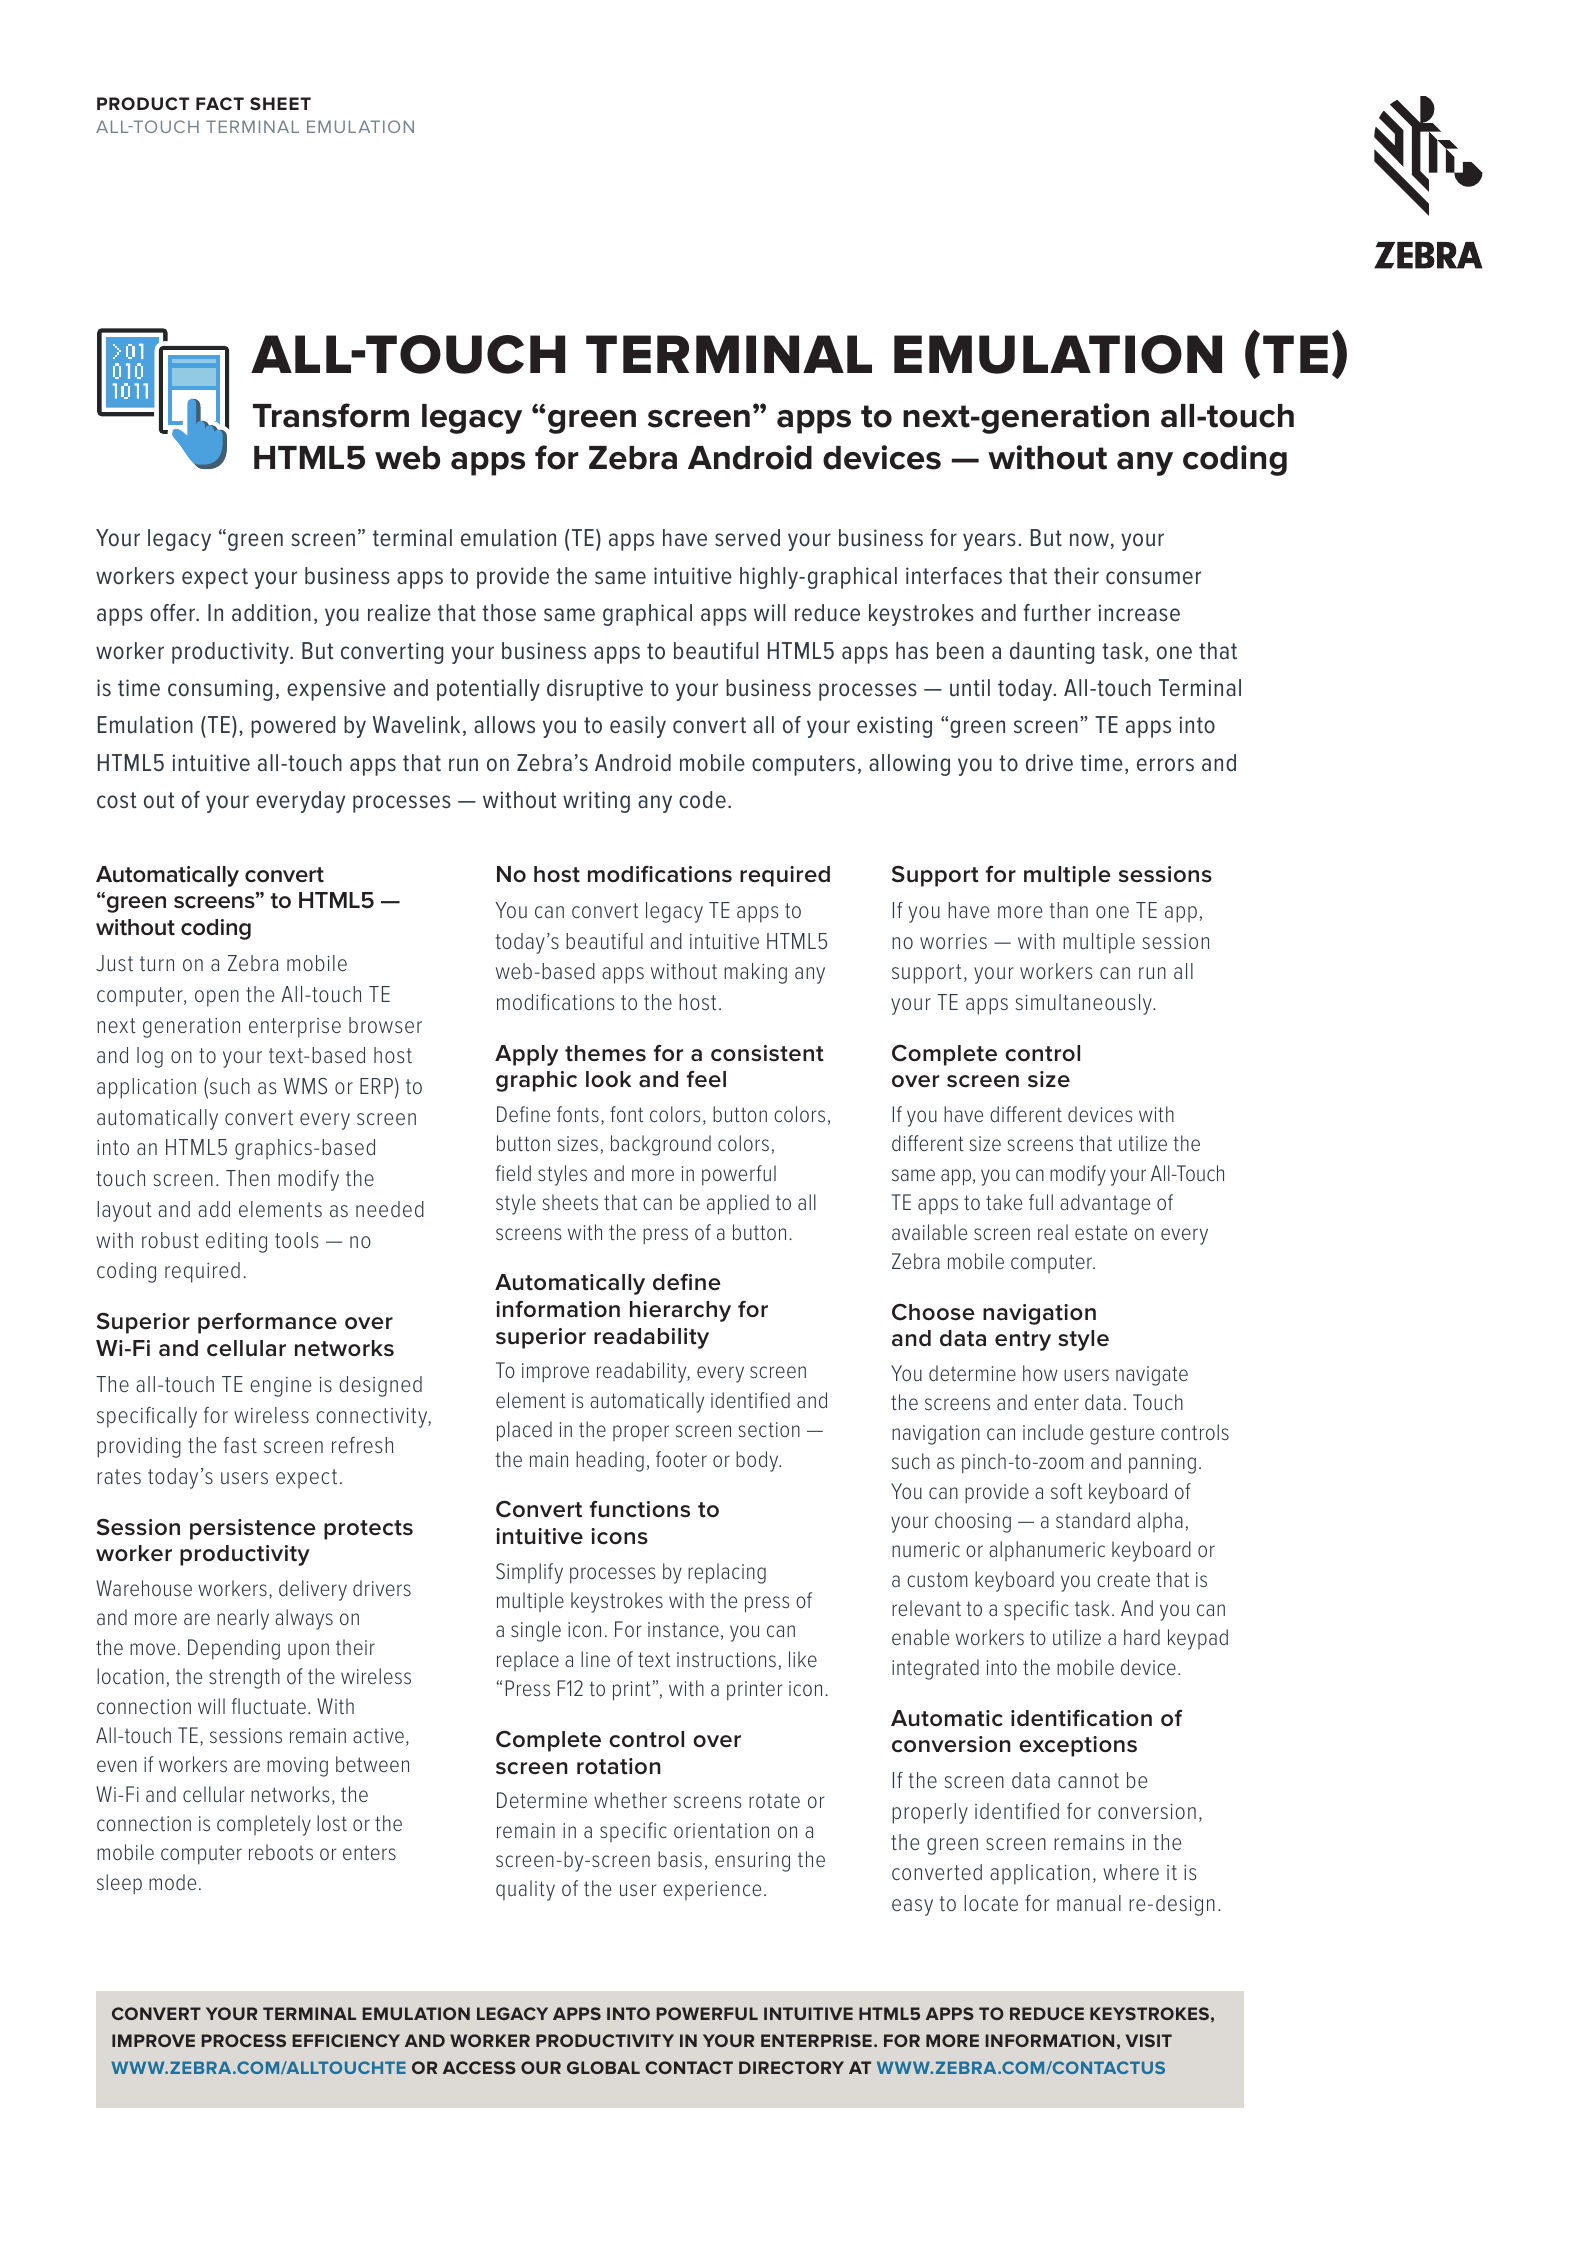 The height and width of the screenshot is (2248, 1589). What do you see at coordinates (608, 1079) in the screenshot?
I see `look` at bounding box center [608, 1079].
